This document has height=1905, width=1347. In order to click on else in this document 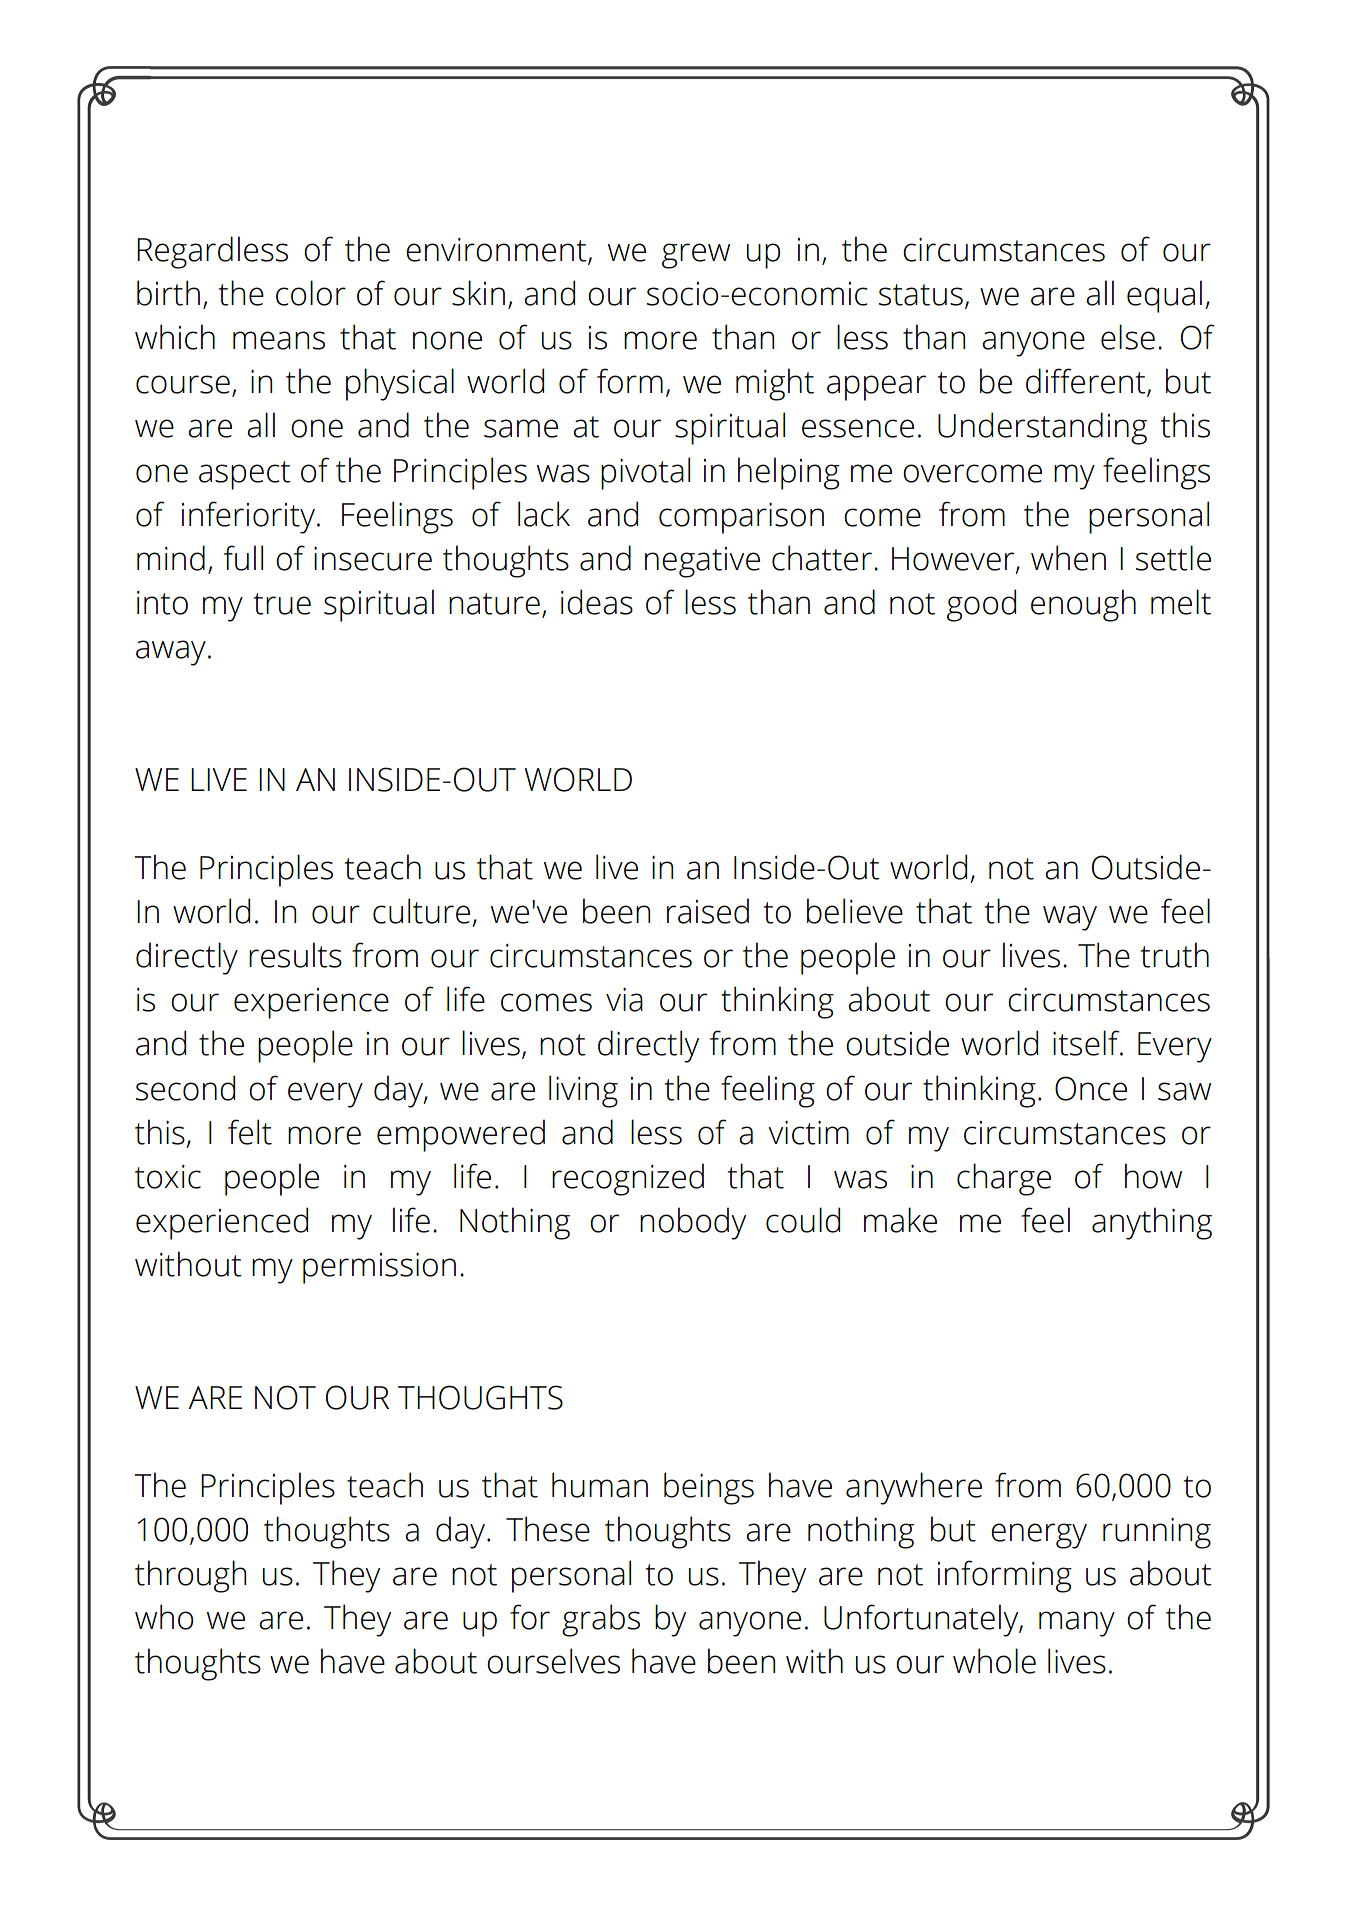, I will do `click(1128, 337)`.
